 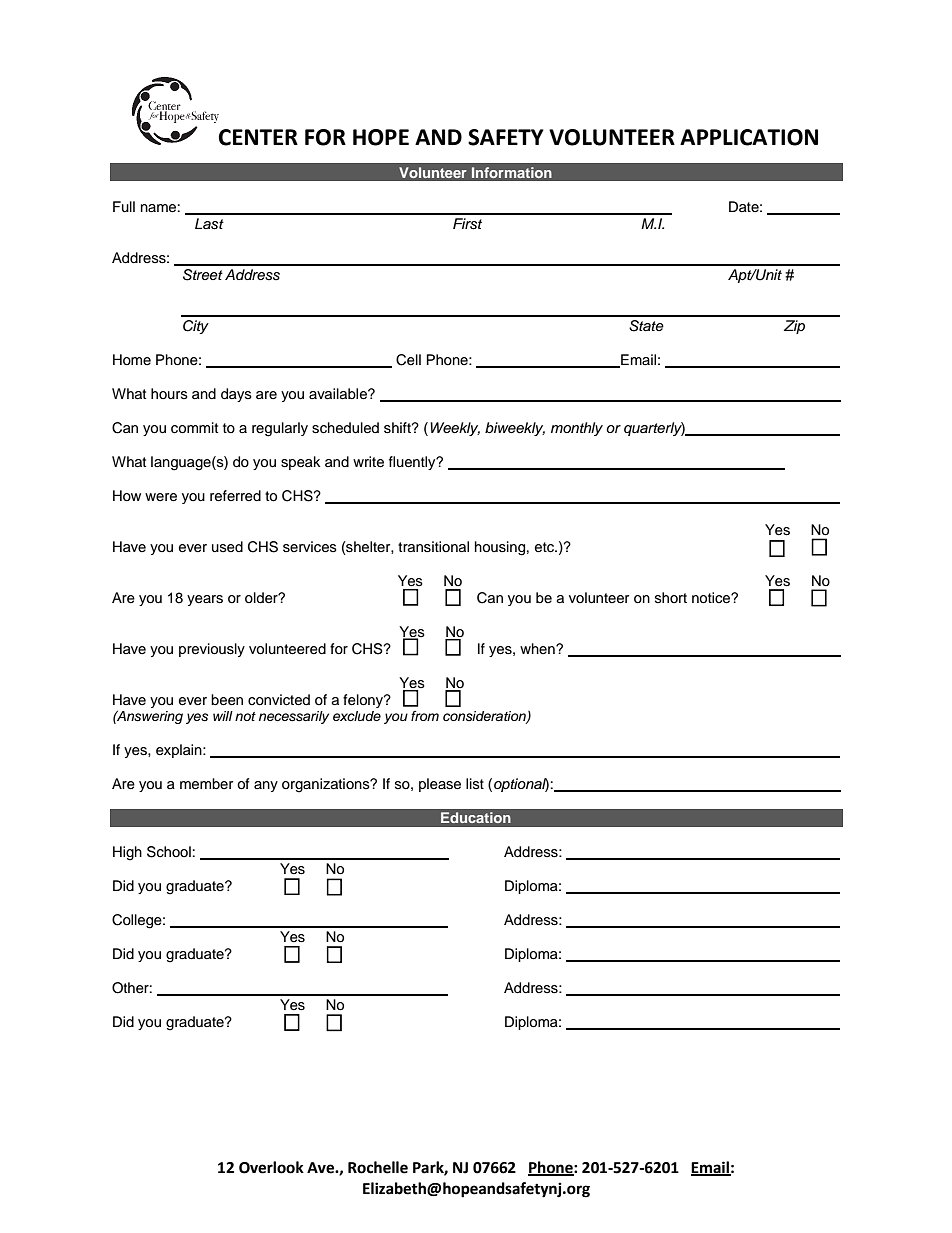 What do you see at coordinates (671, 597) in the page?
I see `short` at bounding box center [671, 597].
